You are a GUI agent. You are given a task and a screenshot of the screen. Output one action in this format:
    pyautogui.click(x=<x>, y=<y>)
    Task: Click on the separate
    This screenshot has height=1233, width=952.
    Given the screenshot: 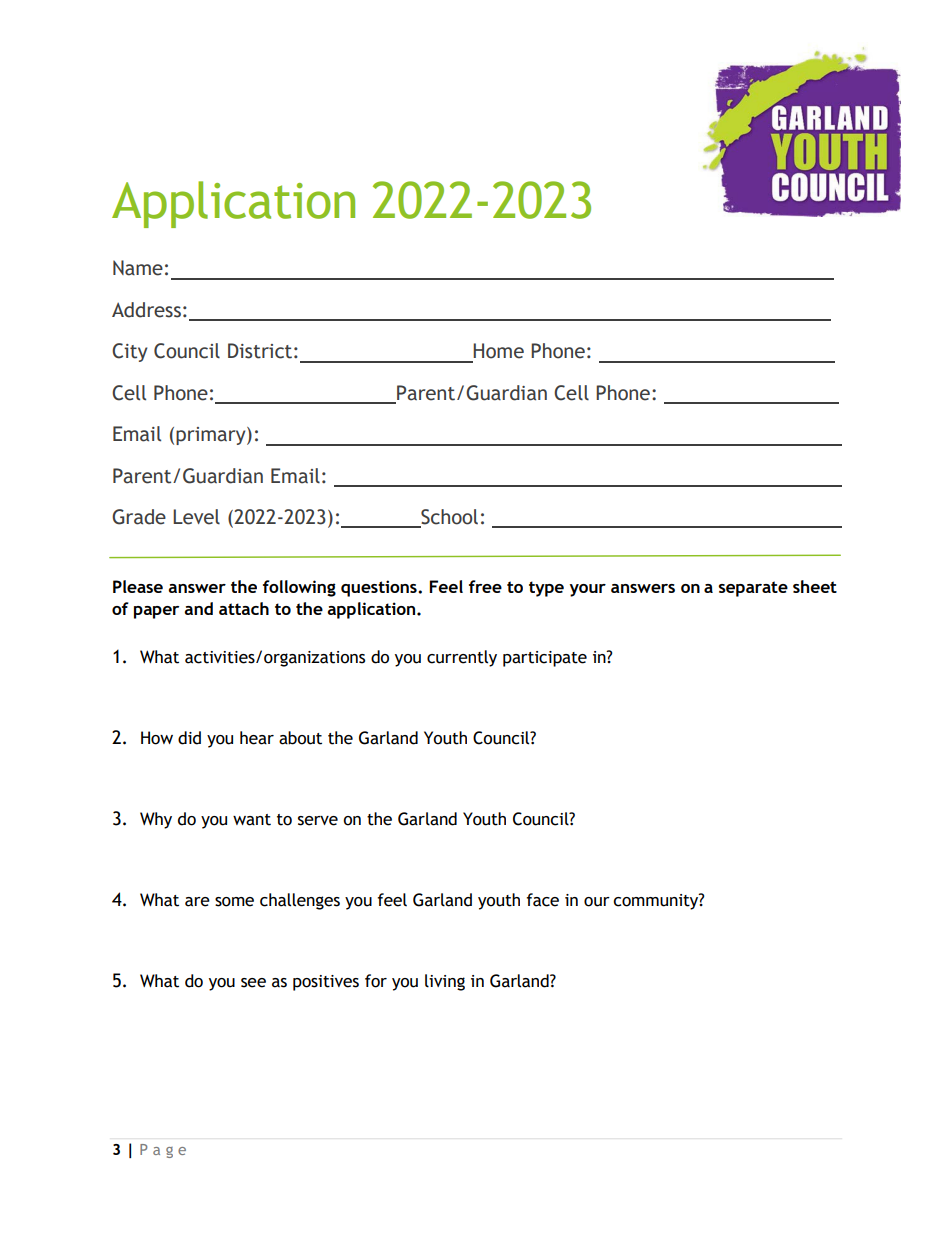 What is the action you would take?
    pyautogui.click(x=753, y=589)
